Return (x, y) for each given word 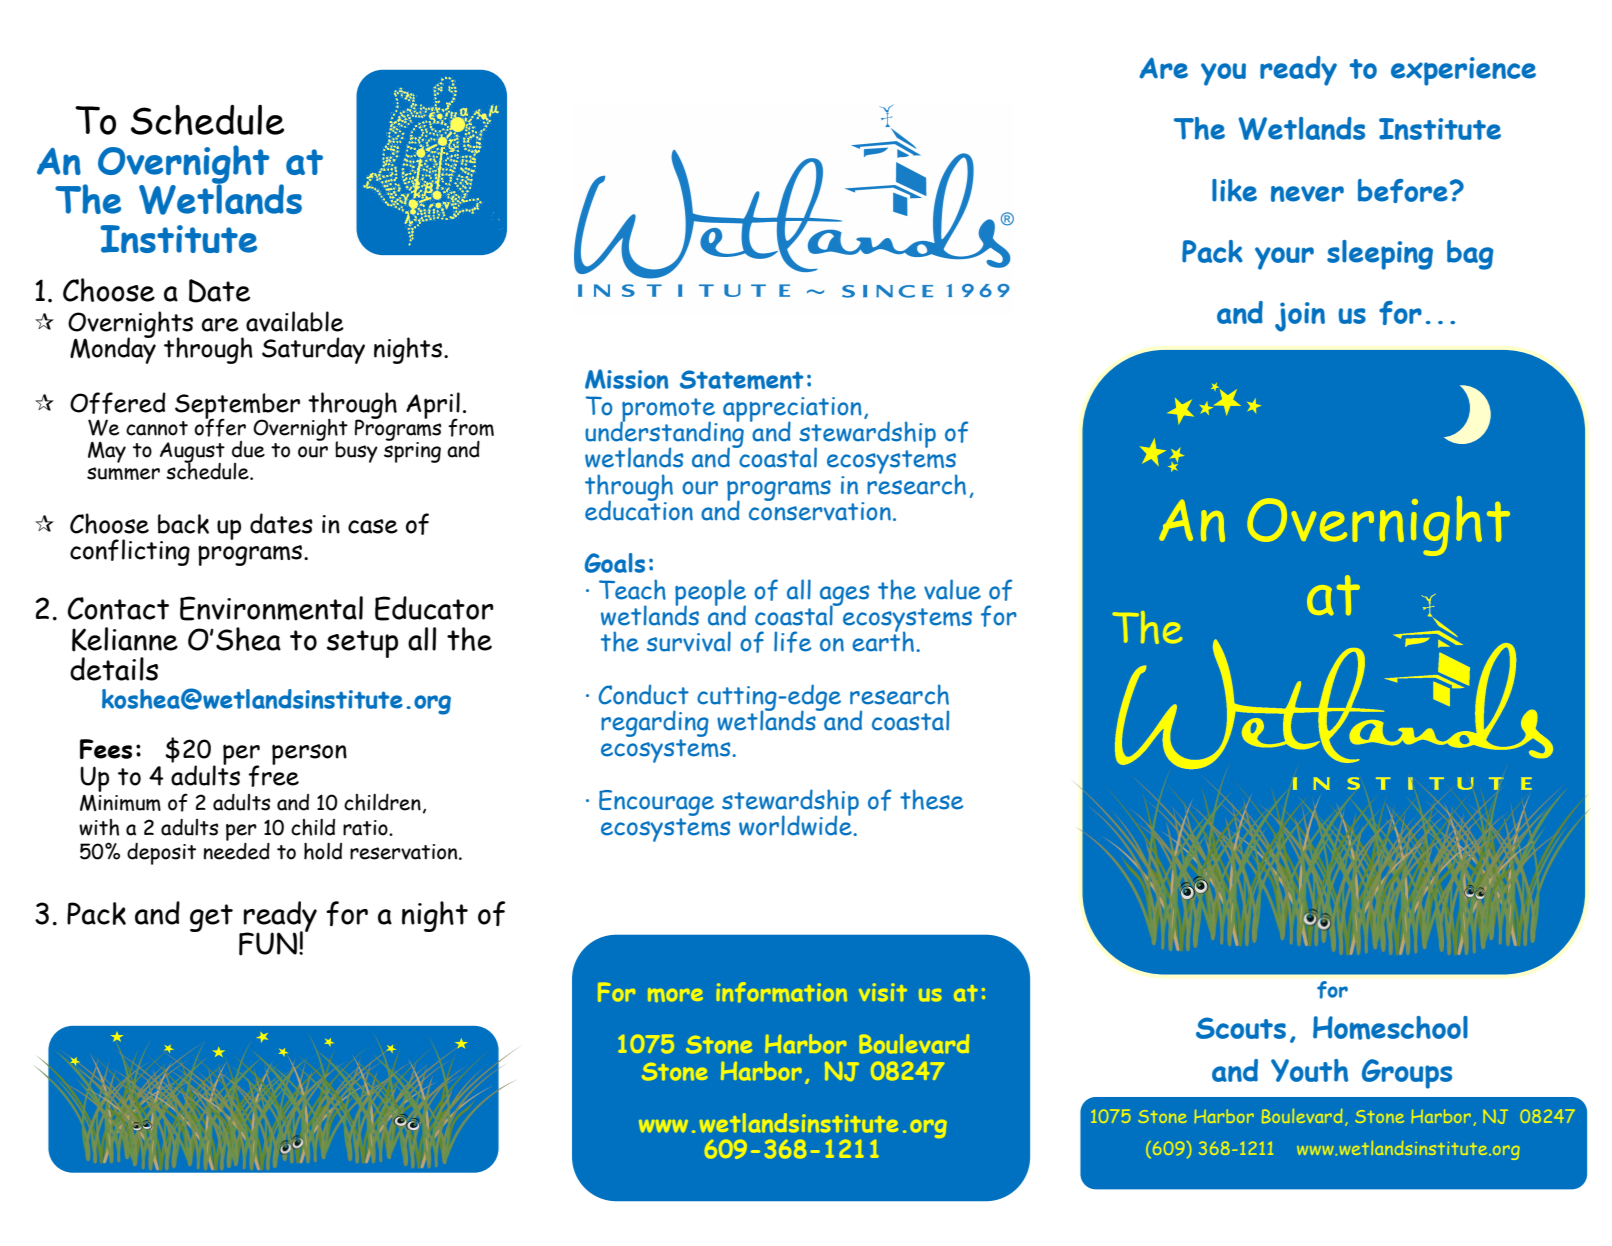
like (1234, 190)
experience (1463, 71)
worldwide (796, 824)
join (1300, 317)
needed (236, 851)
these (931, 799)
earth (883, 640)
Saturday (313, 350)
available (295, 321)
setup (362, 644)
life (792, 642)
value (952, 589)
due (248, 449)
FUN (268, 944)
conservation (820, 510)
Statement (741, 380)
